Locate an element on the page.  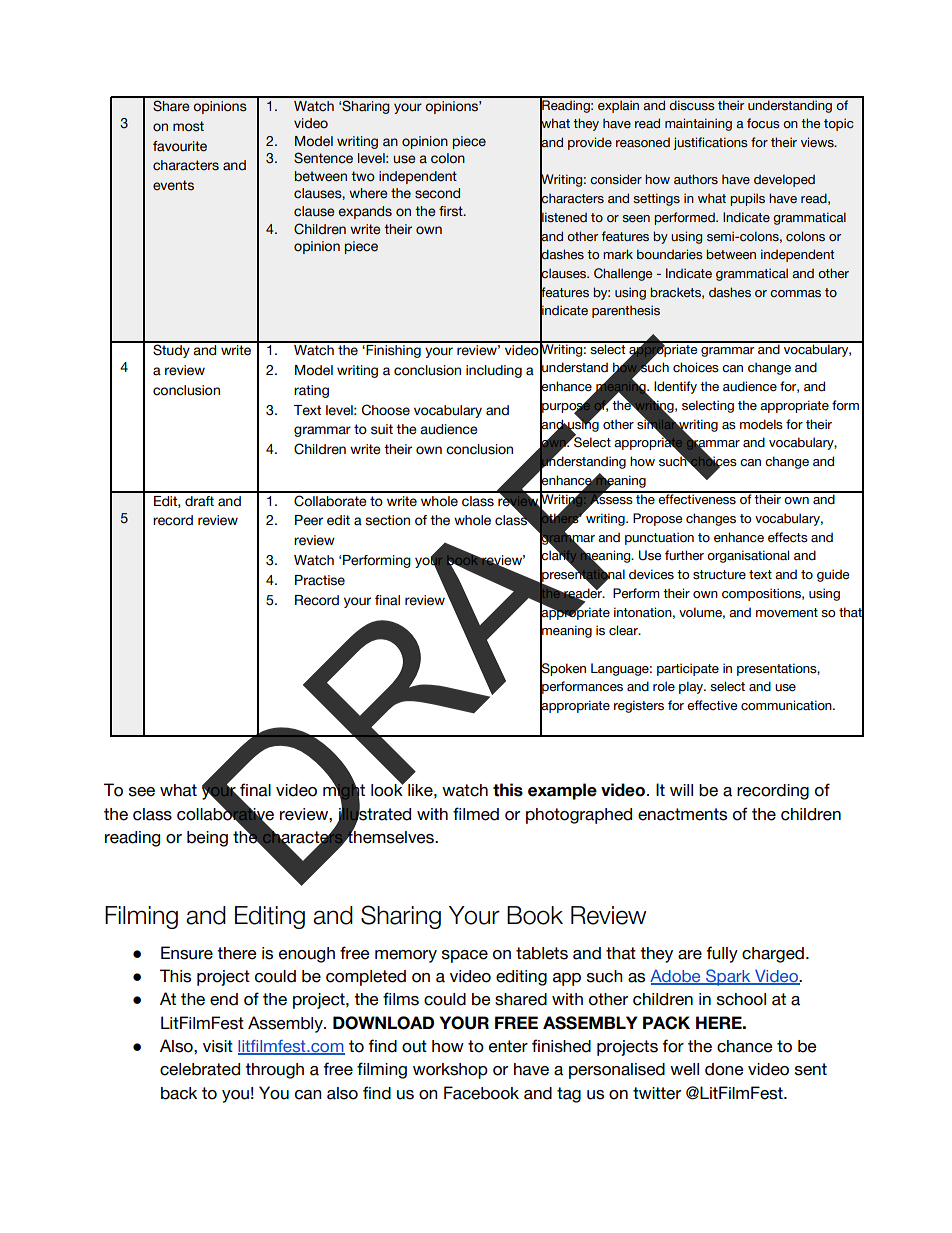
focus is located at coordinates (763, 123).
